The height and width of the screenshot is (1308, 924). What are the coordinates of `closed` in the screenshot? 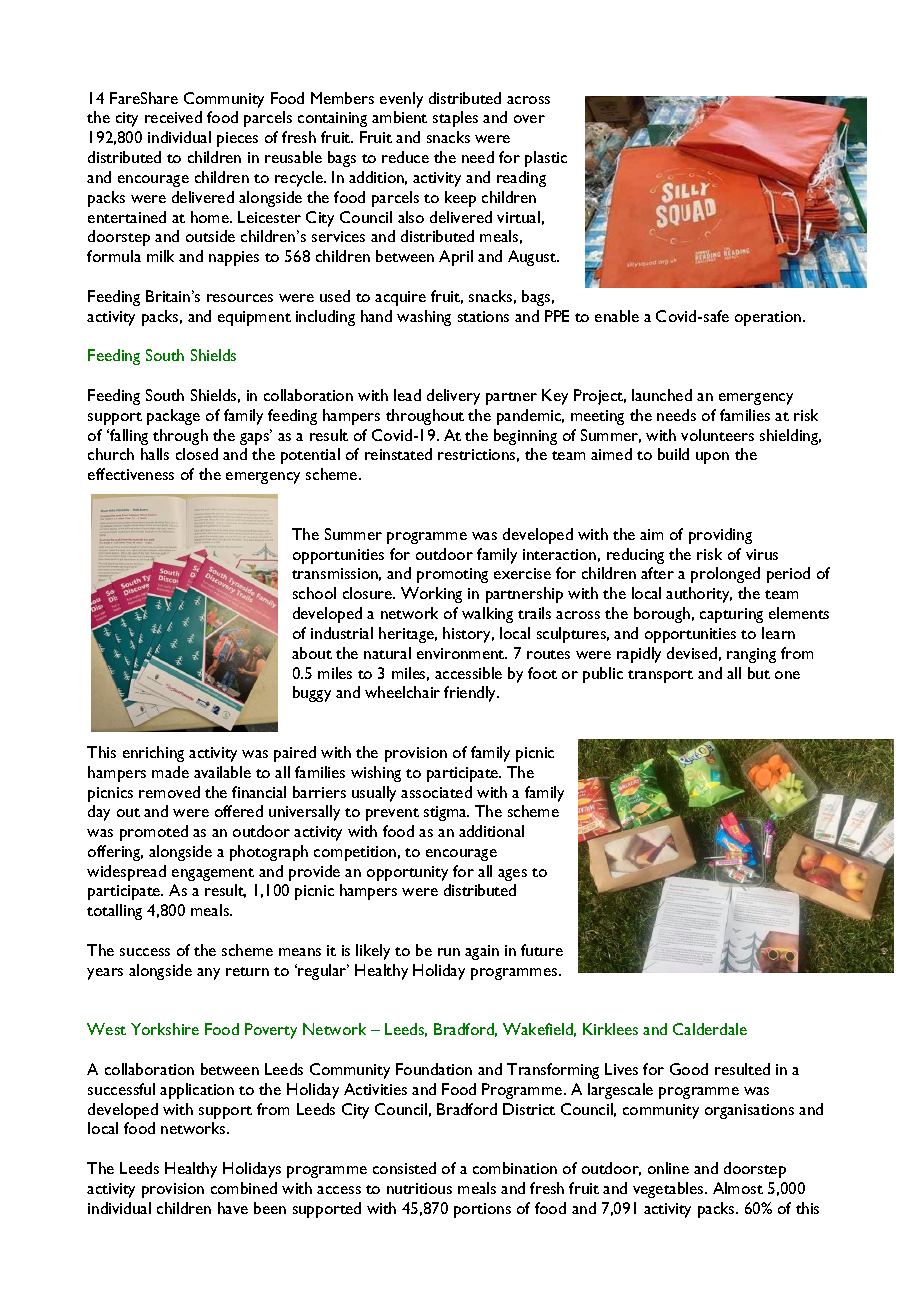 It's located at (197, 454).
